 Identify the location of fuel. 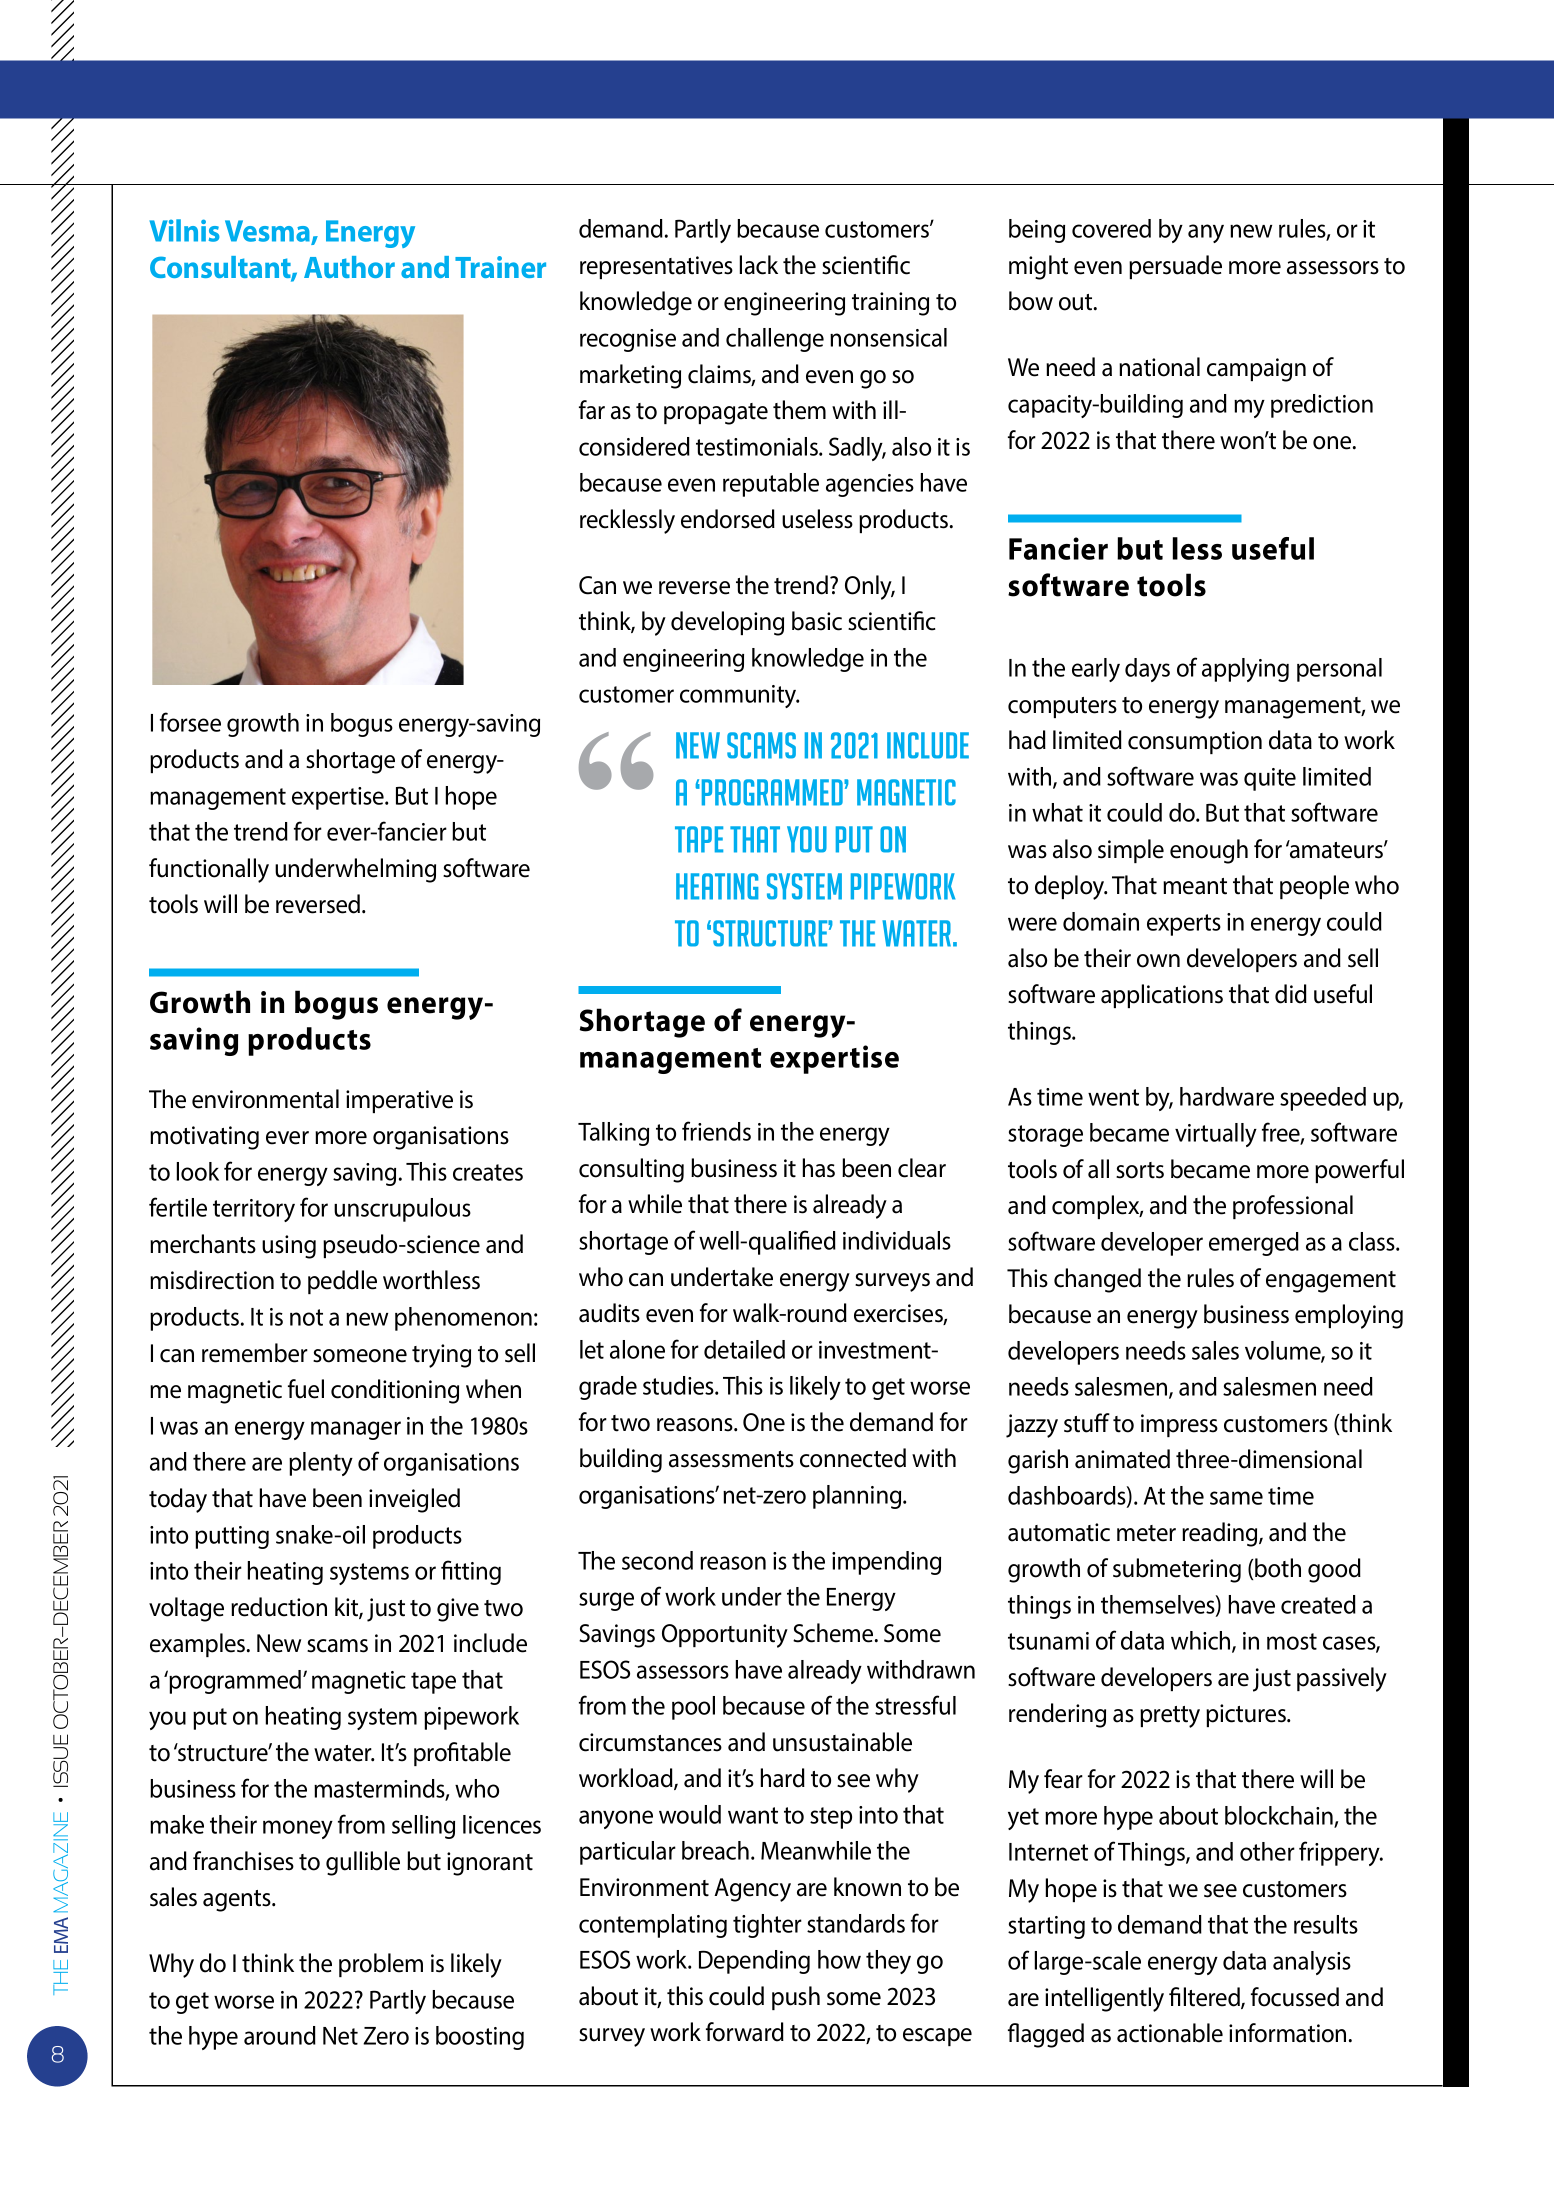
(306, 1389).
